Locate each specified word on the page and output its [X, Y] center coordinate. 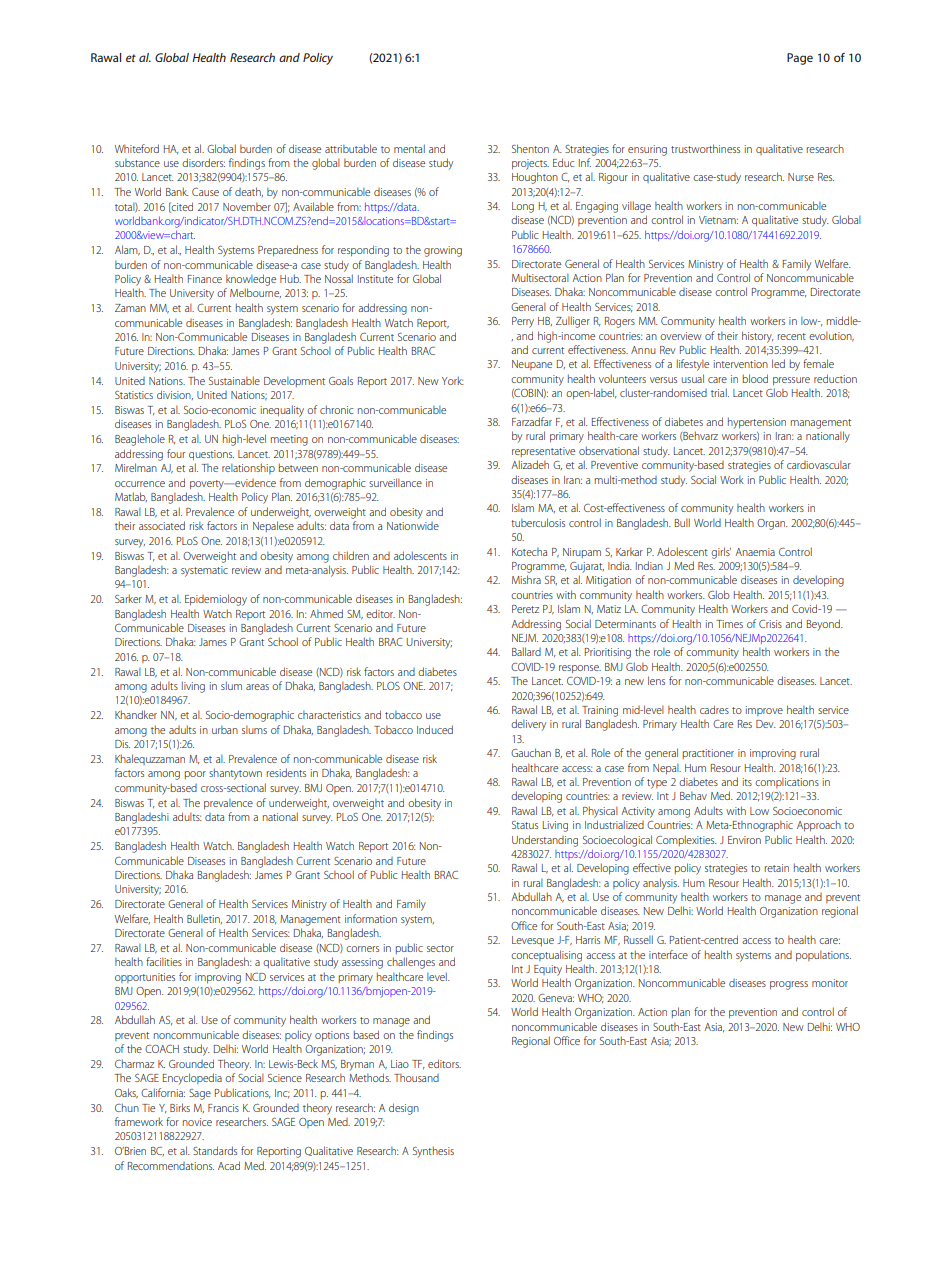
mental [409, 148]
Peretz [525, 609]
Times [729, 624]
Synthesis [433, 1152]
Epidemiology [216, 600]
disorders [203, 162]
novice [197, 1122]
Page [800, 59]
